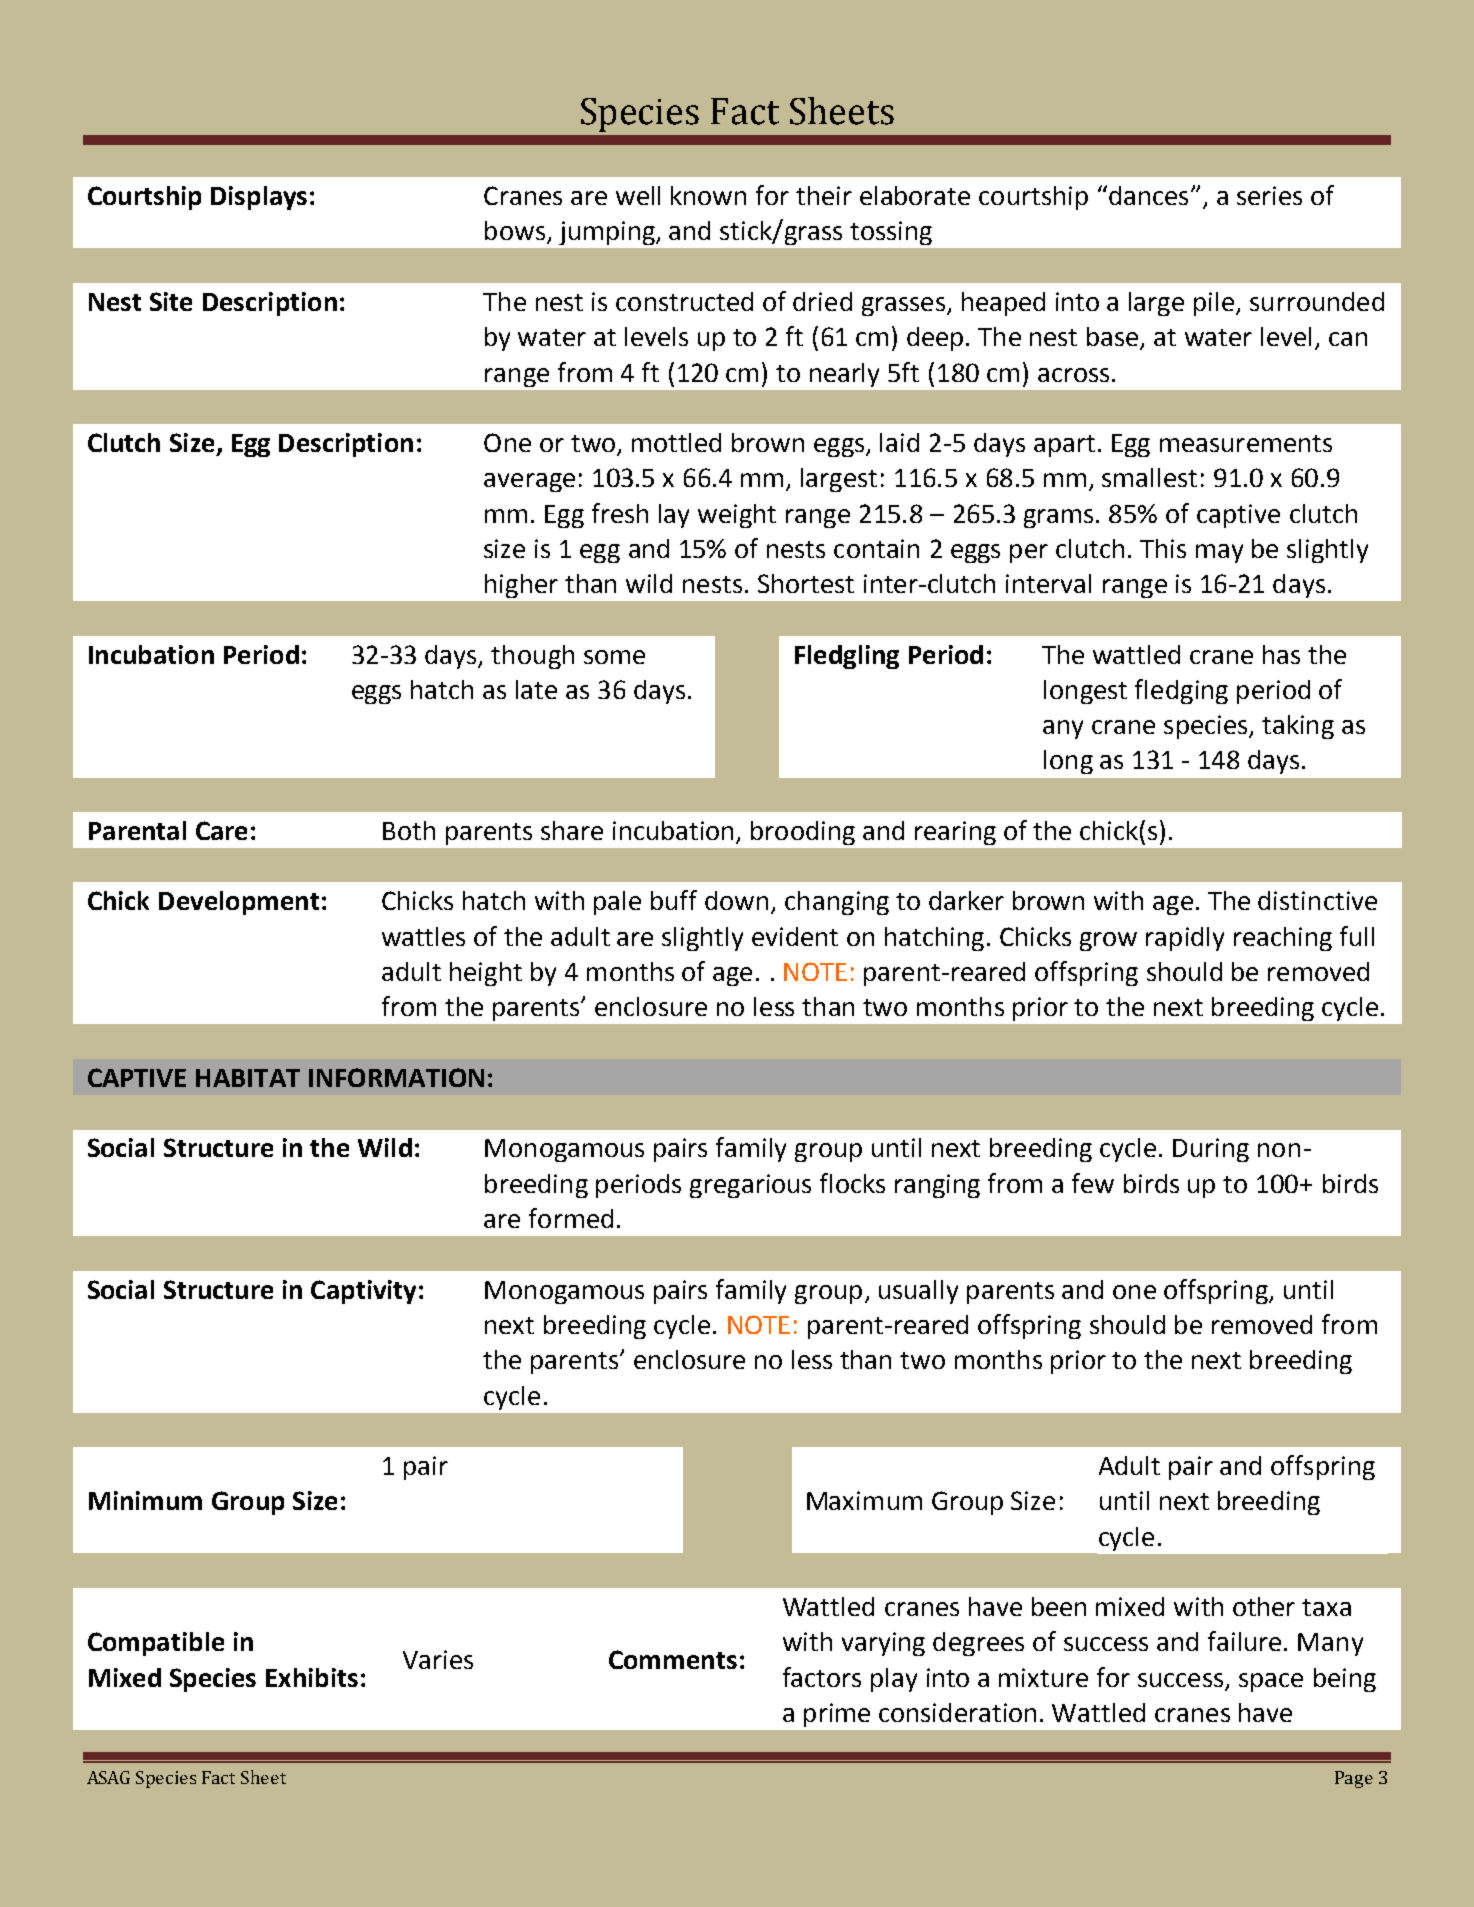 This document has width=1474, height=1907. What do you see at coordinates (795, 936) in the document?
I see `evident` at bounding box center [795, 936].
